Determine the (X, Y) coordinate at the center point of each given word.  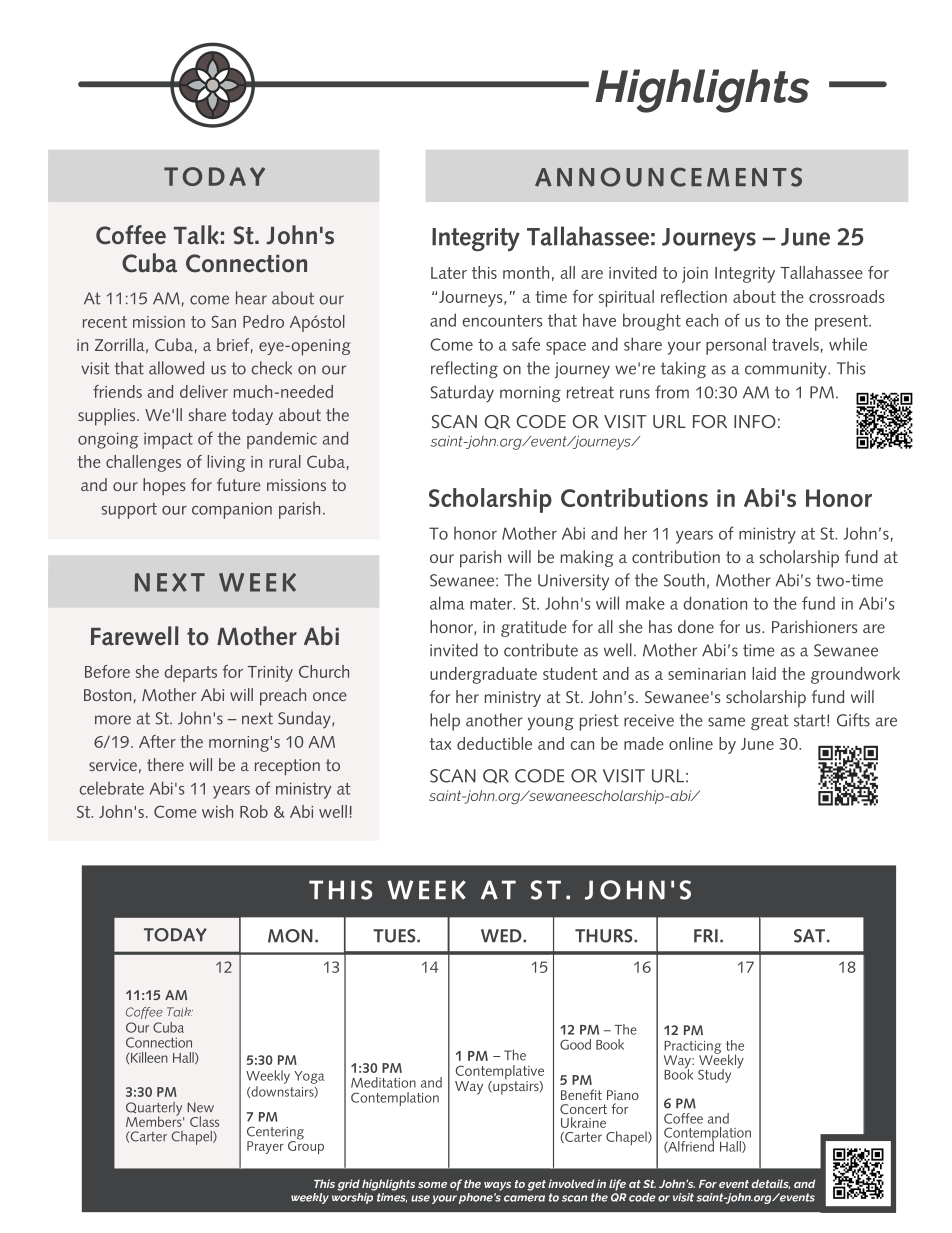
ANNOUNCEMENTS (668, 177)
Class (204, 1121)
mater (492, 604)
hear (251, 298)
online (691, 743)
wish (217, 811)
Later (449, 273)
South (684, 580)
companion (232, 510)
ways (497, 1186)
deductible (494, 743)
